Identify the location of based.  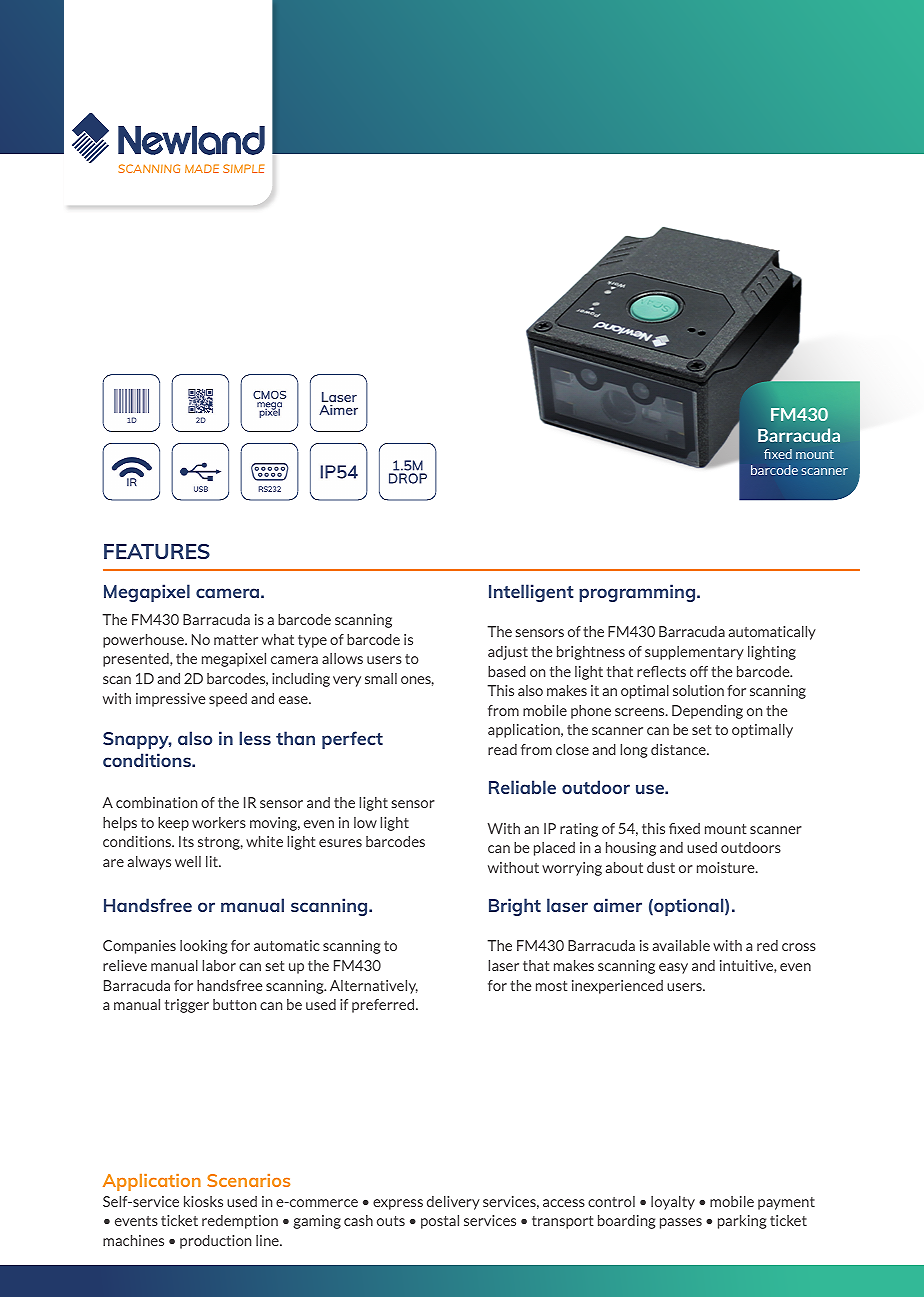
(507, 671).
